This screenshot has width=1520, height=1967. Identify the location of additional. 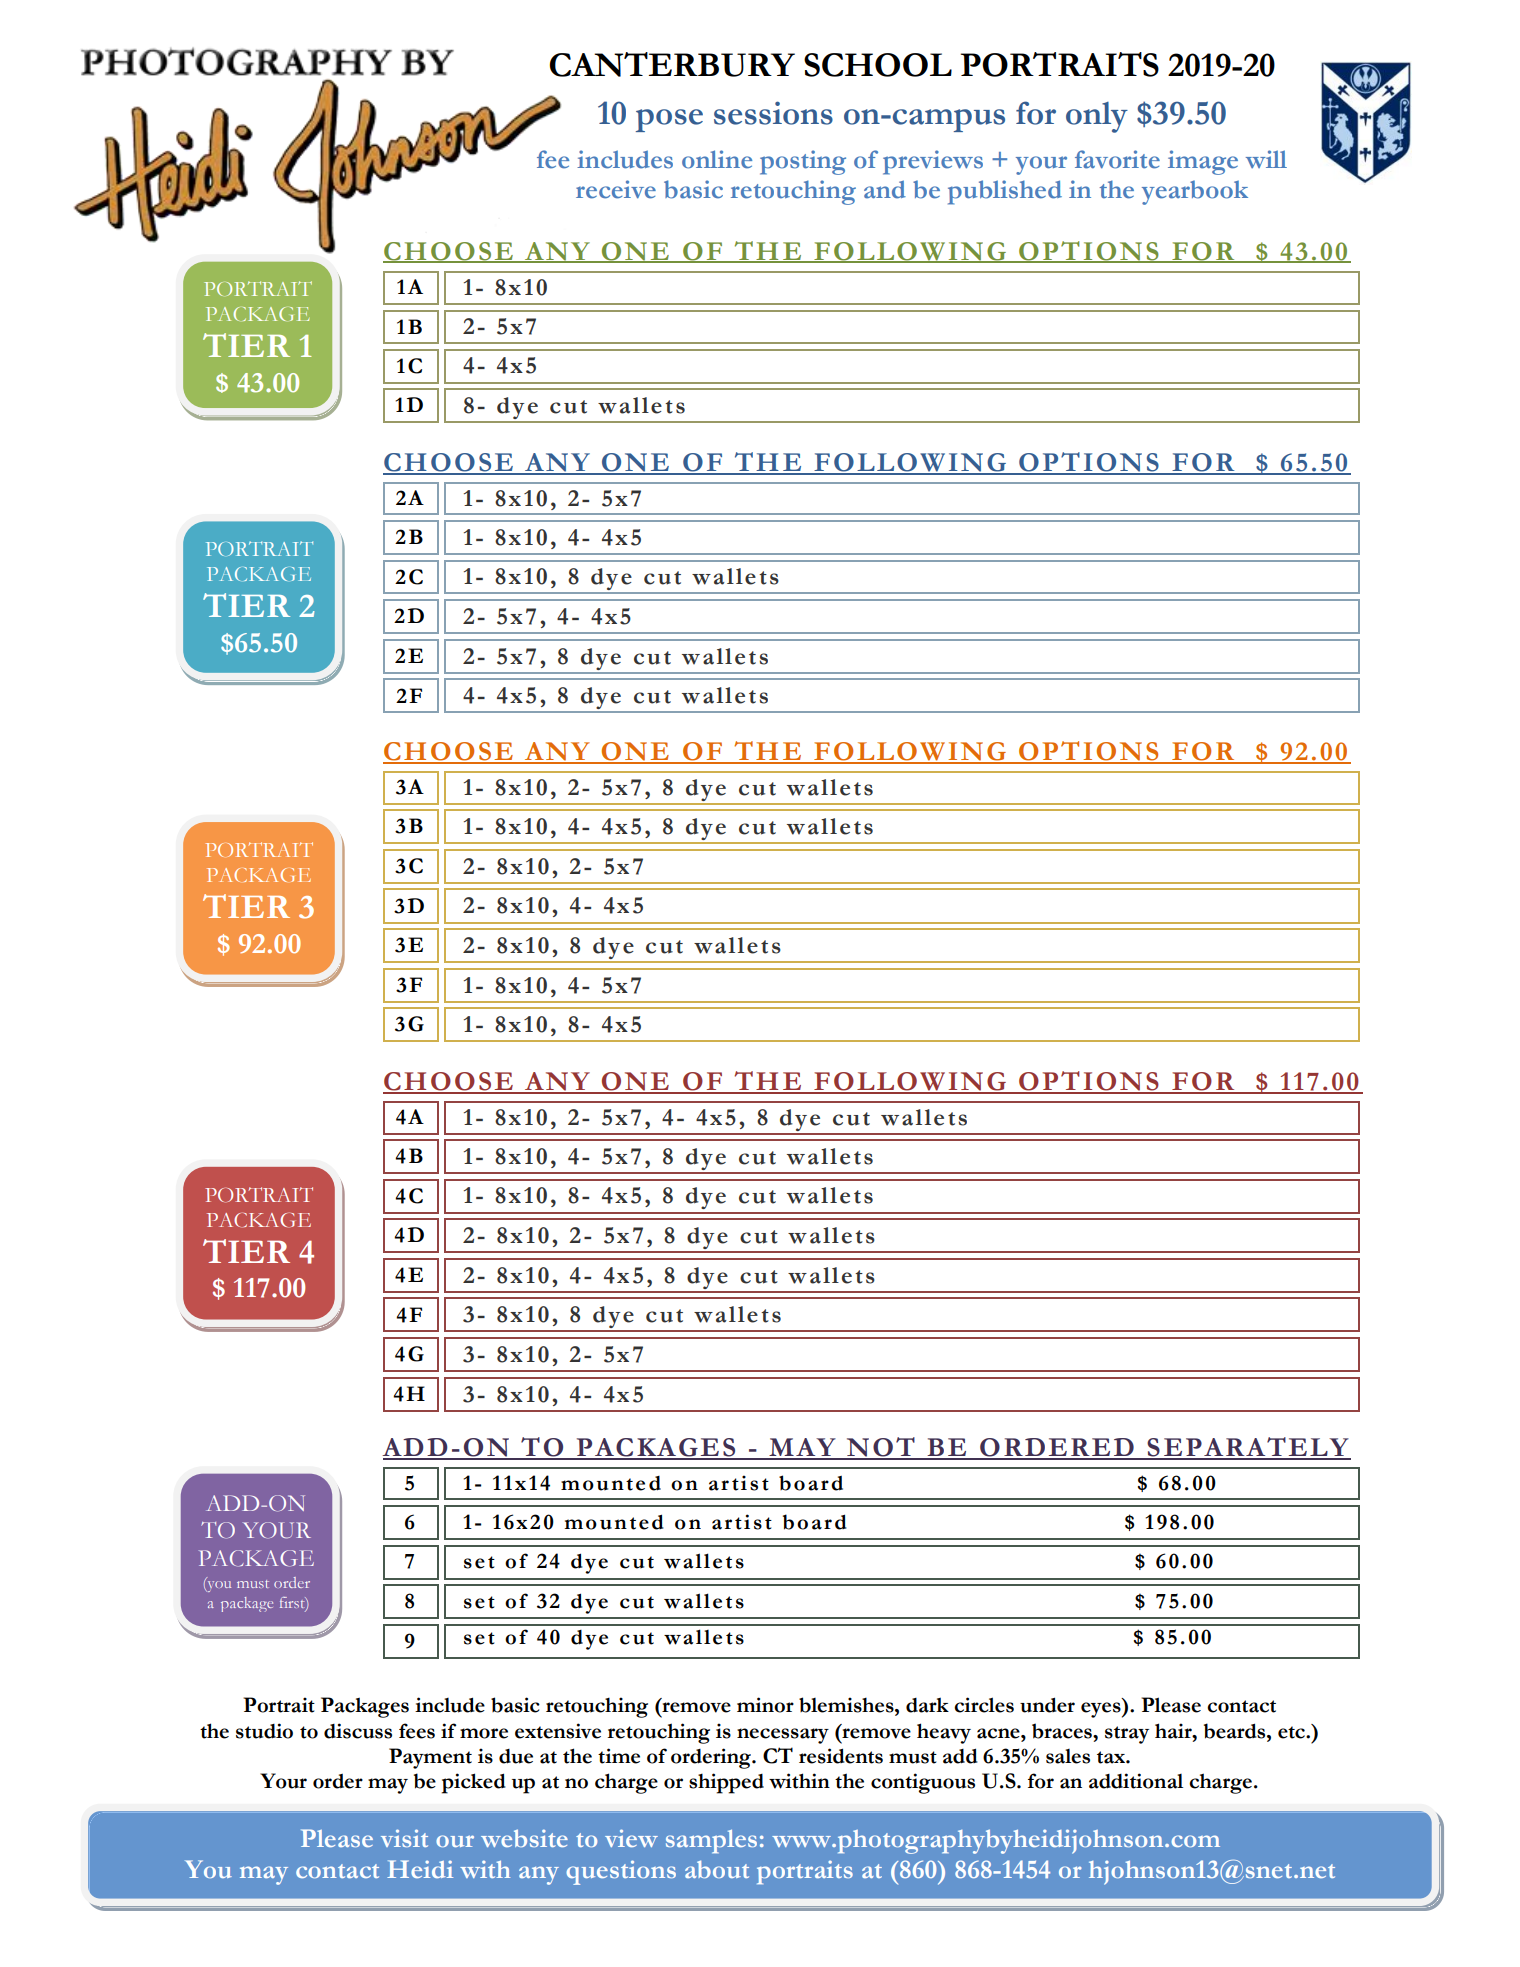
(1136, 1781).
